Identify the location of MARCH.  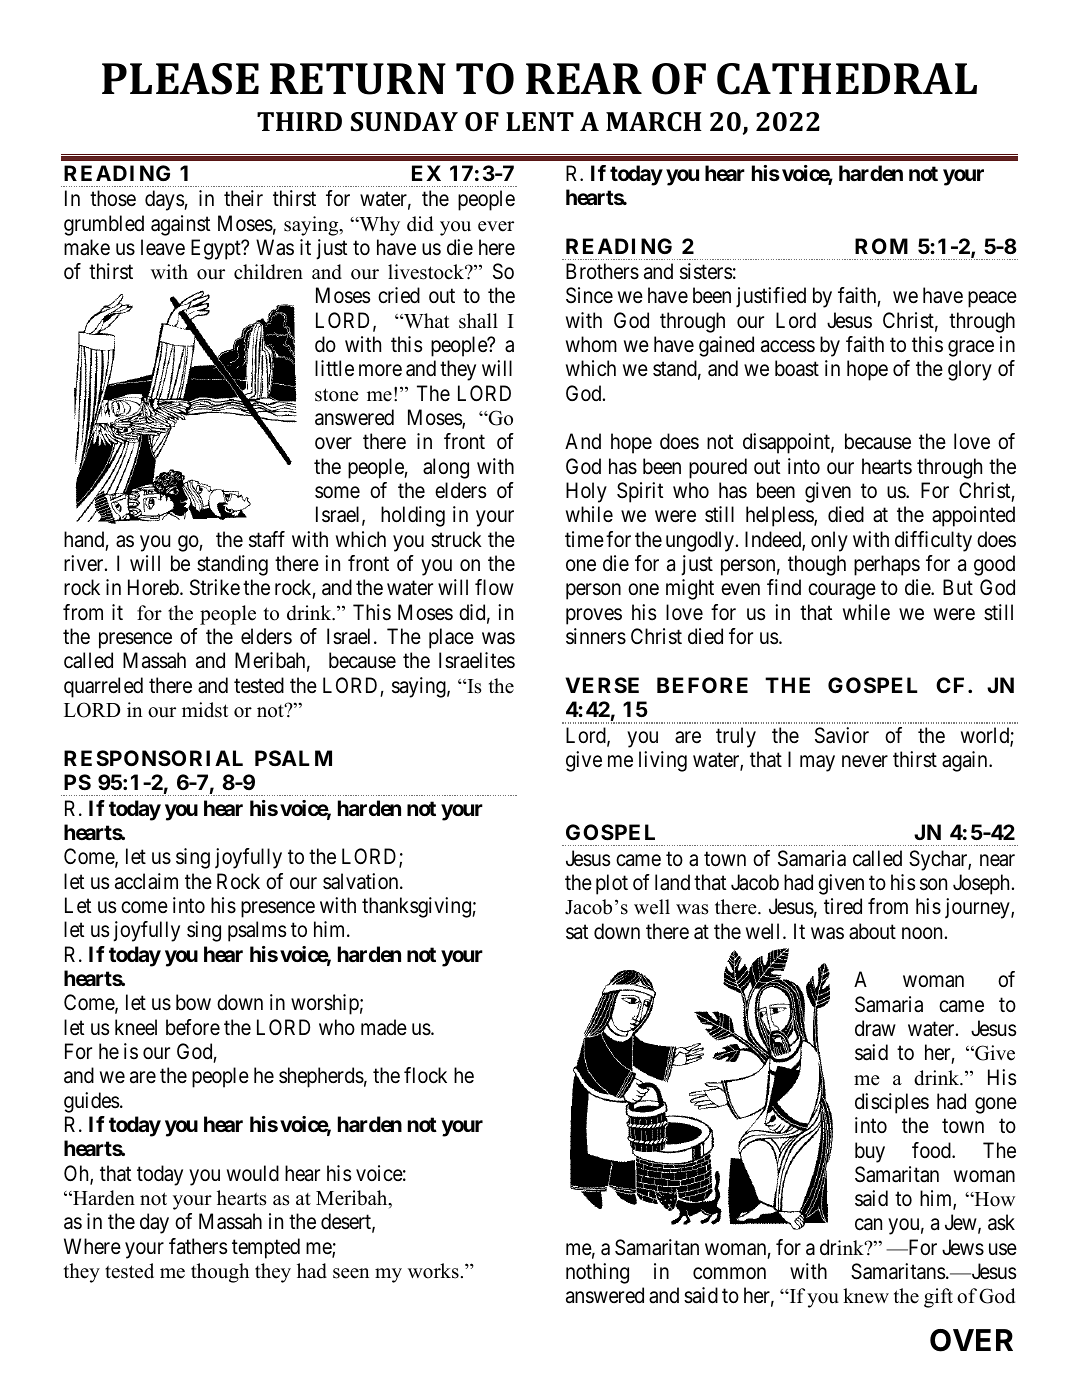
(654, 122).
